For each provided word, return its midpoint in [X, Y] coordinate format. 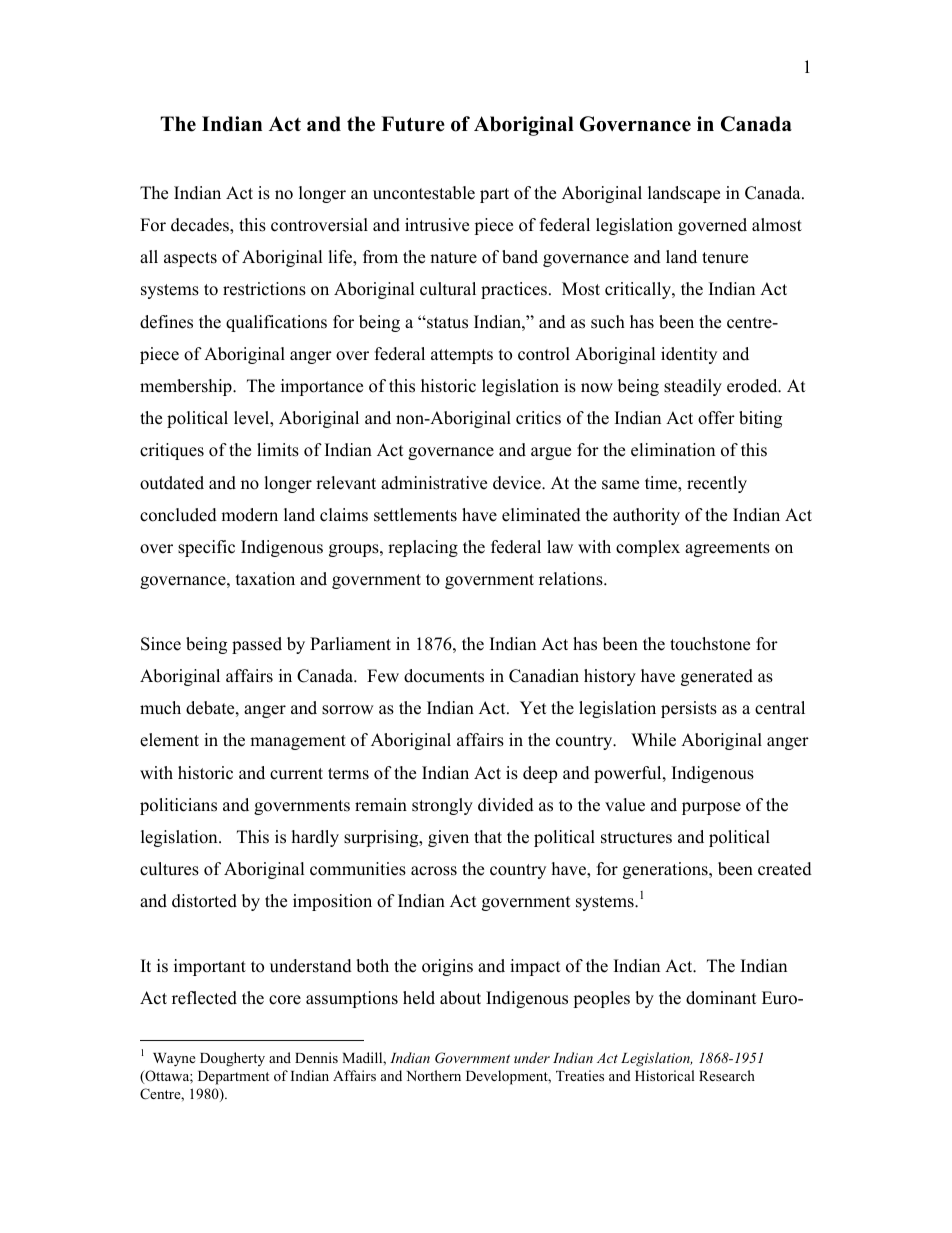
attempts [462, 356]
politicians [178, 806]
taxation [265, 579]
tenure [725, 258]
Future [413, 124]
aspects [190, 259]
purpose [711, 808]
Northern [433, 1075]
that [488, 836]
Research [727, 1075]
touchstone [710, 644]
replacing [423, 548]
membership [187, 387]
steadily [693, 387]
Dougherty [232, 1059]
